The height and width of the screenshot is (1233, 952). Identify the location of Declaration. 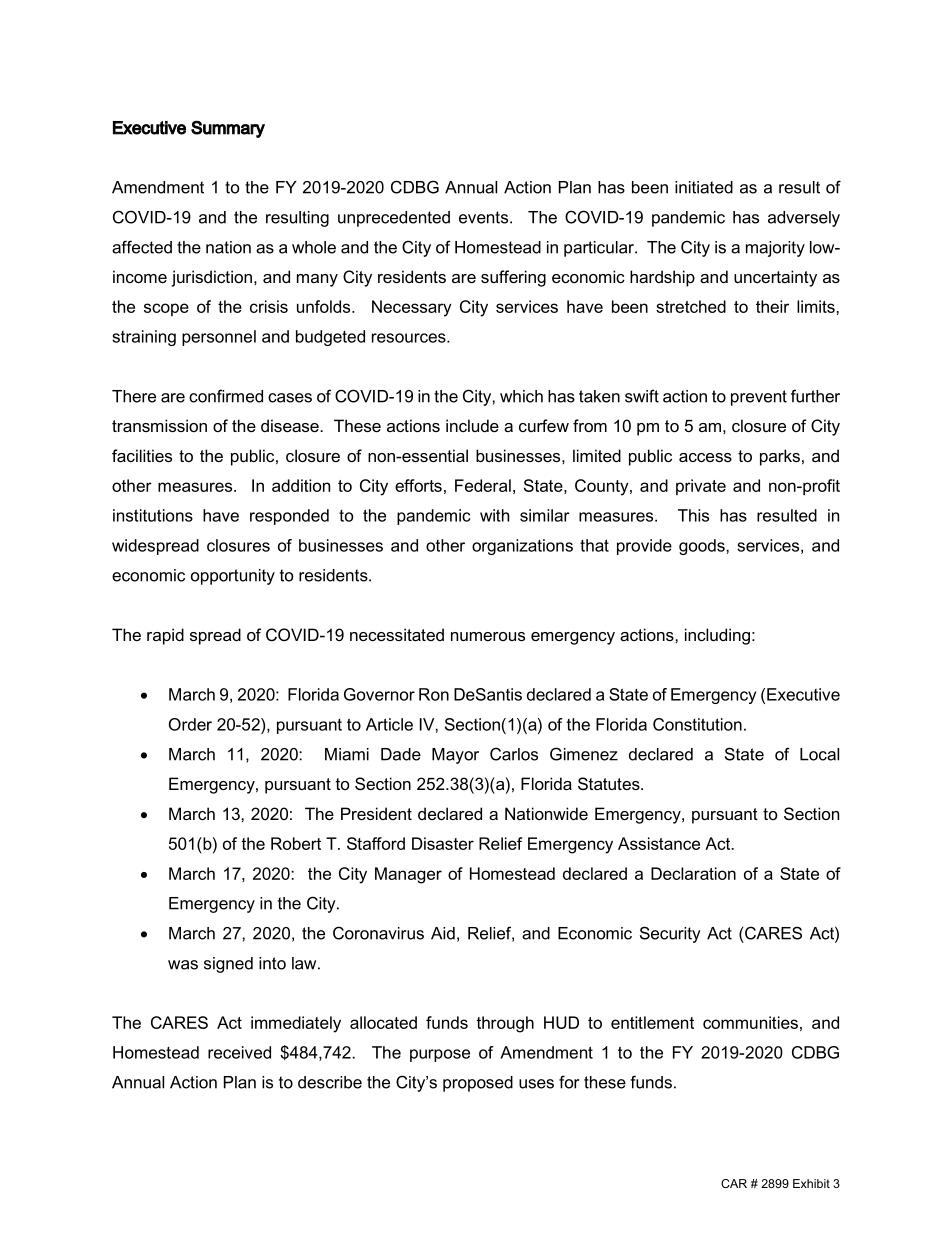
(693, 873).
